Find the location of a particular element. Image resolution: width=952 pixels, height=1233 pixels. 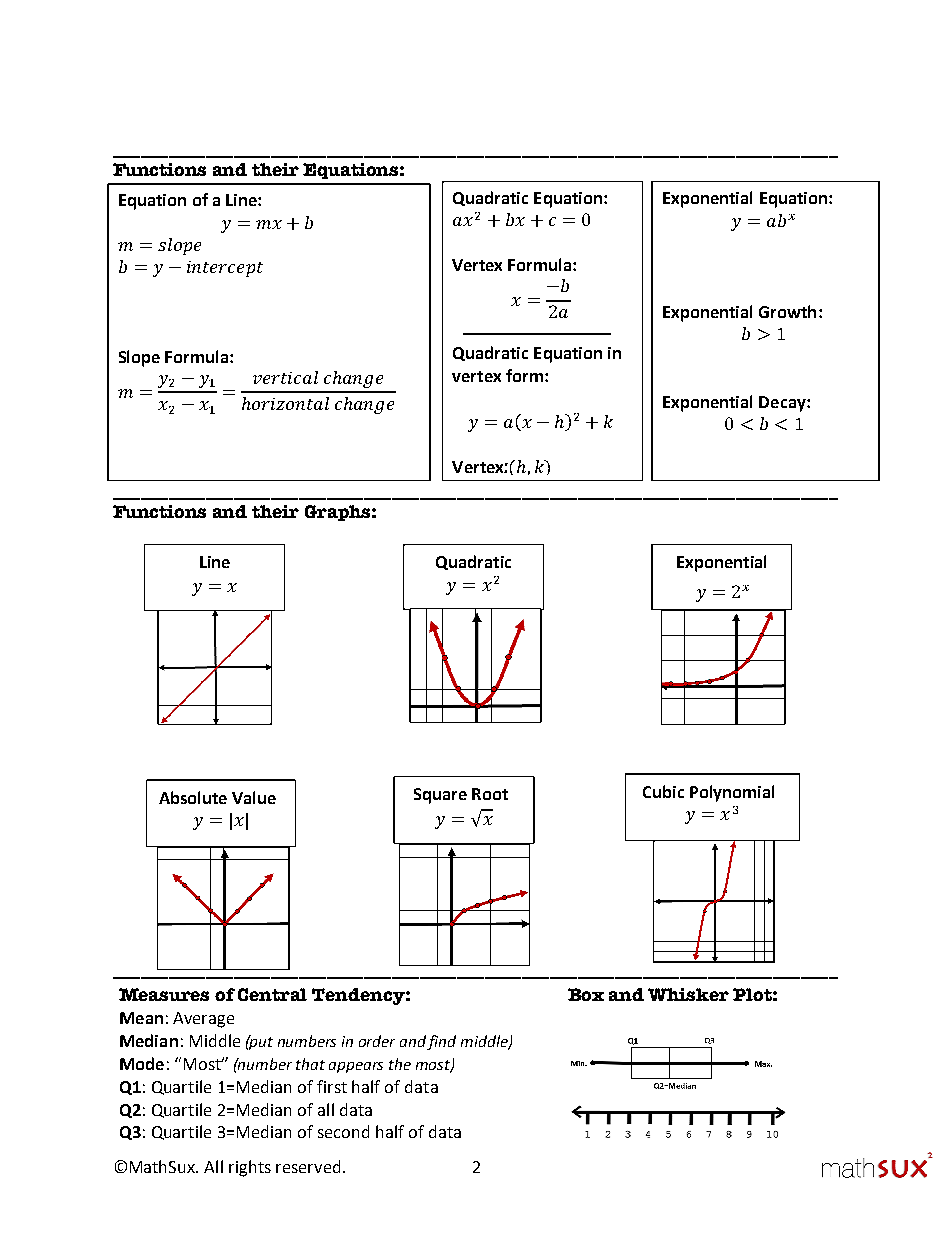

Growth is located at coordinates (787, 311).
